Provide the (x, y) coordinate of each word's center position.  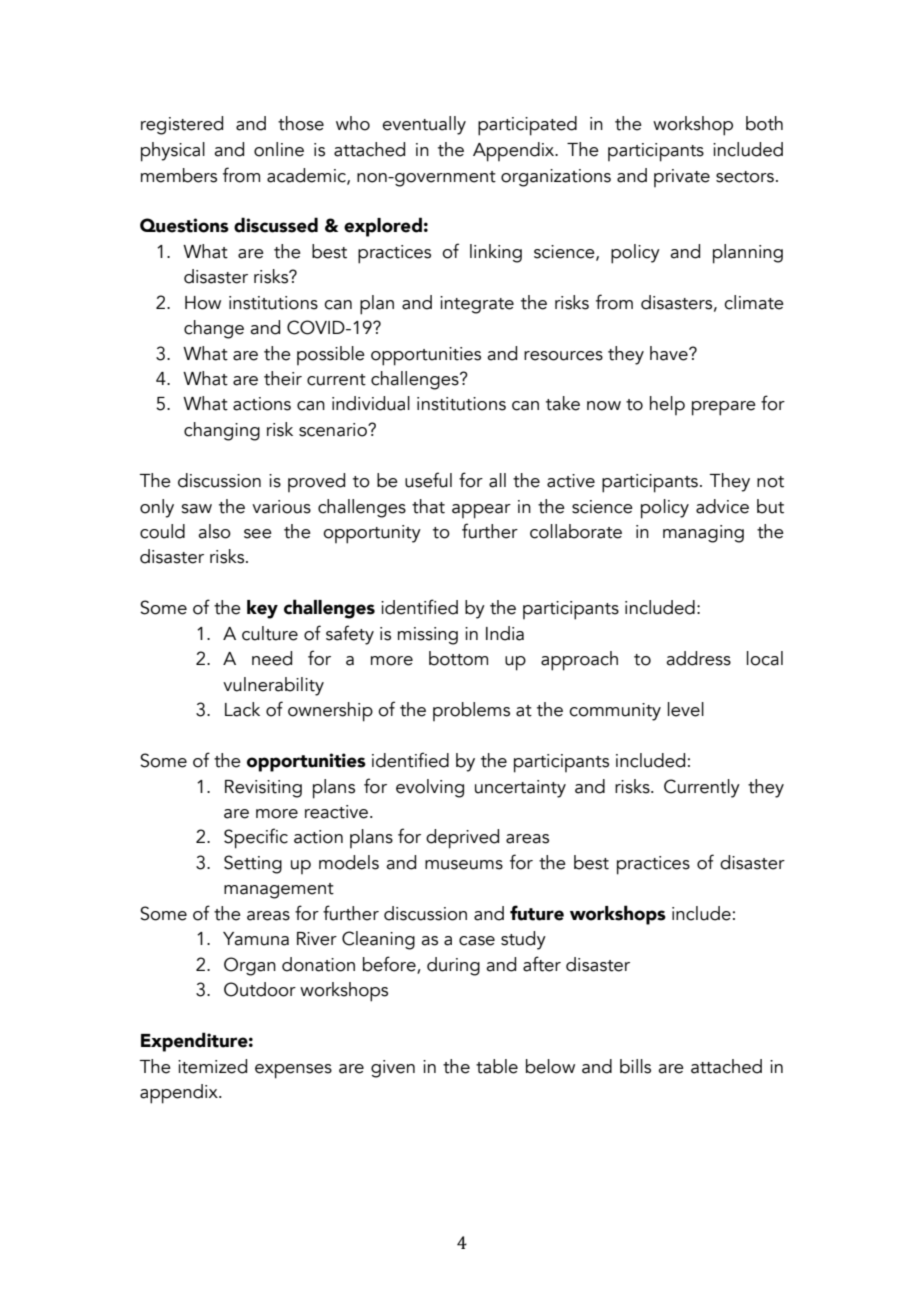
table (497, 1066)
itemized (212, 1066)
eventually (424, 125)
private (682, 178)
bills (635, 1066)
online (279, 149)
